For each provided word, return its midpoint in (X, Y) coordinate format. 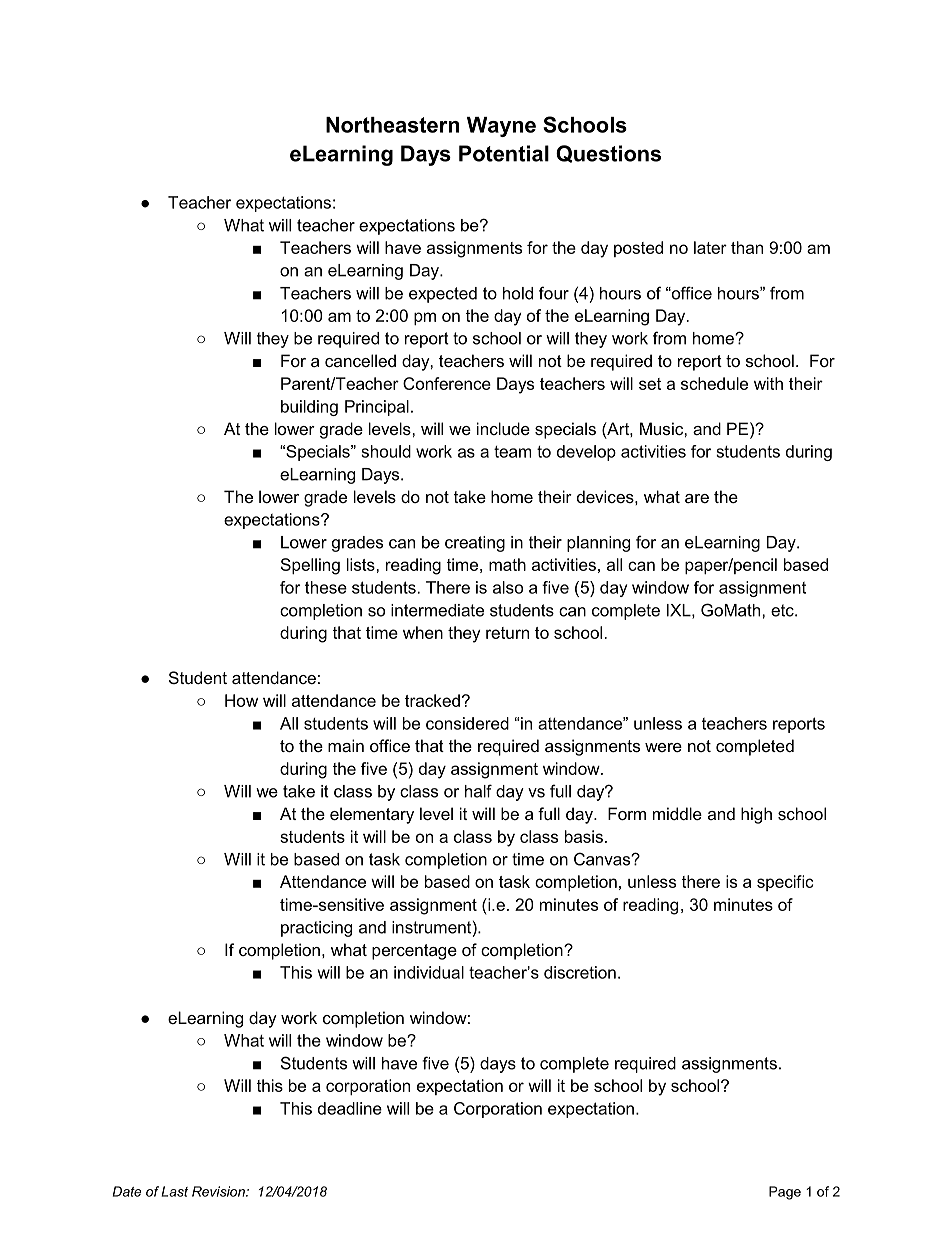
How (241, 700)
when (423, 632)
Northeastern (392, 125)
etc (783, 610)
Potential (504, 153)
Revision (219, 1191)
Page (785, 1193)
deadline (350, 1108)
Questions (608, 154)
